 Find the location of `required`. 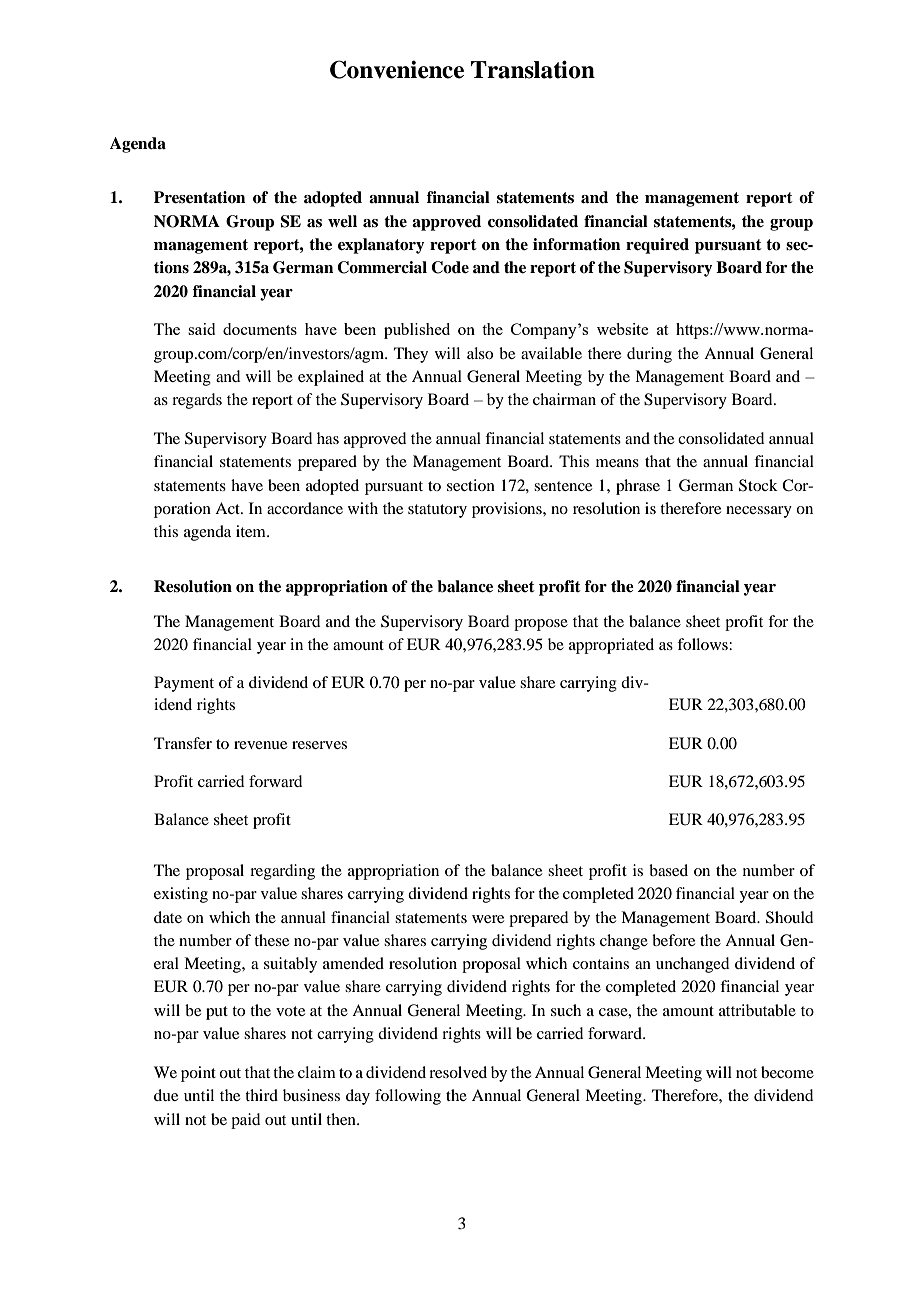

required is located at coordinates (657, 246).
